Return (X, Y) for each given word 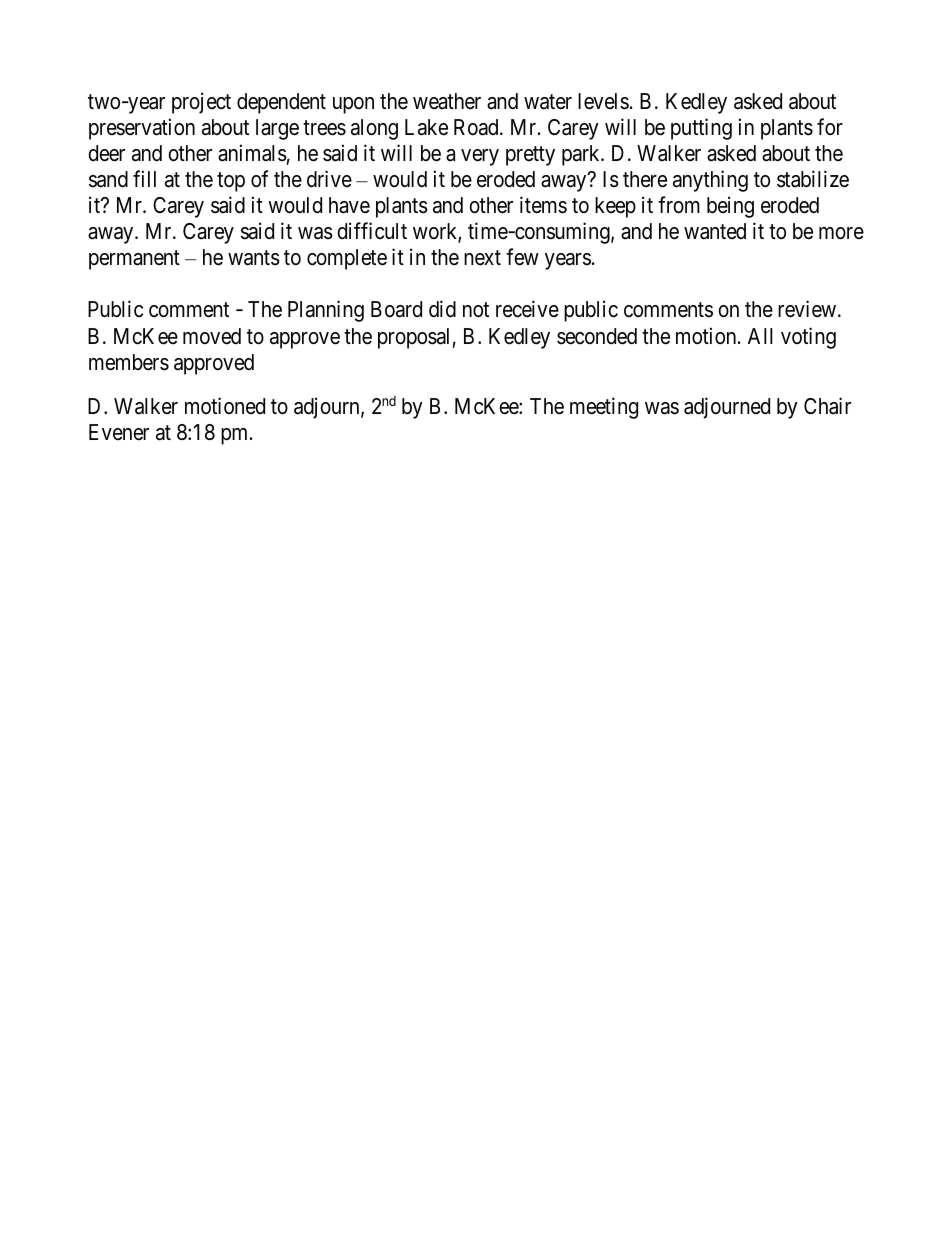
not (476, 310)
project (201, 103)
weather (447, 101)
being (730, 207)
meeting (604, 408)
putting (701, 129)
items (543, 205)
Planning (326, 311)
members (129, 362)
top (231, 182)
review (808, 309)
